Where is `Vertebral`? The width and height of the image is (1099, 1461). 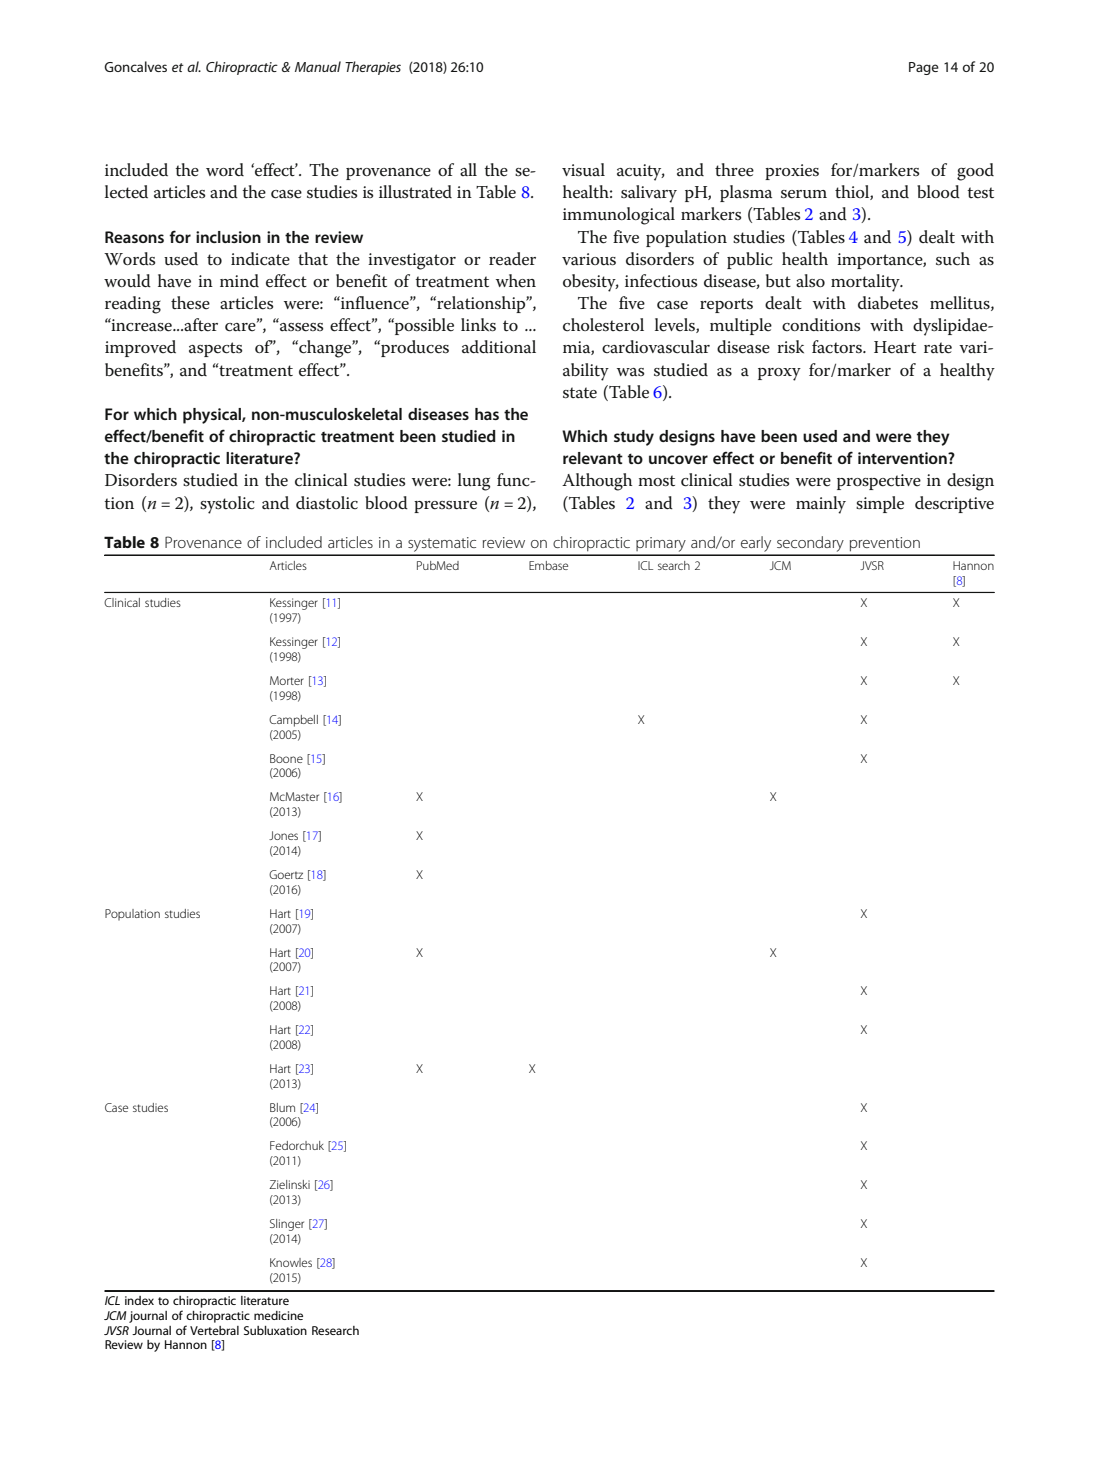
Vertebral is located at coordinates (214, 1330).
